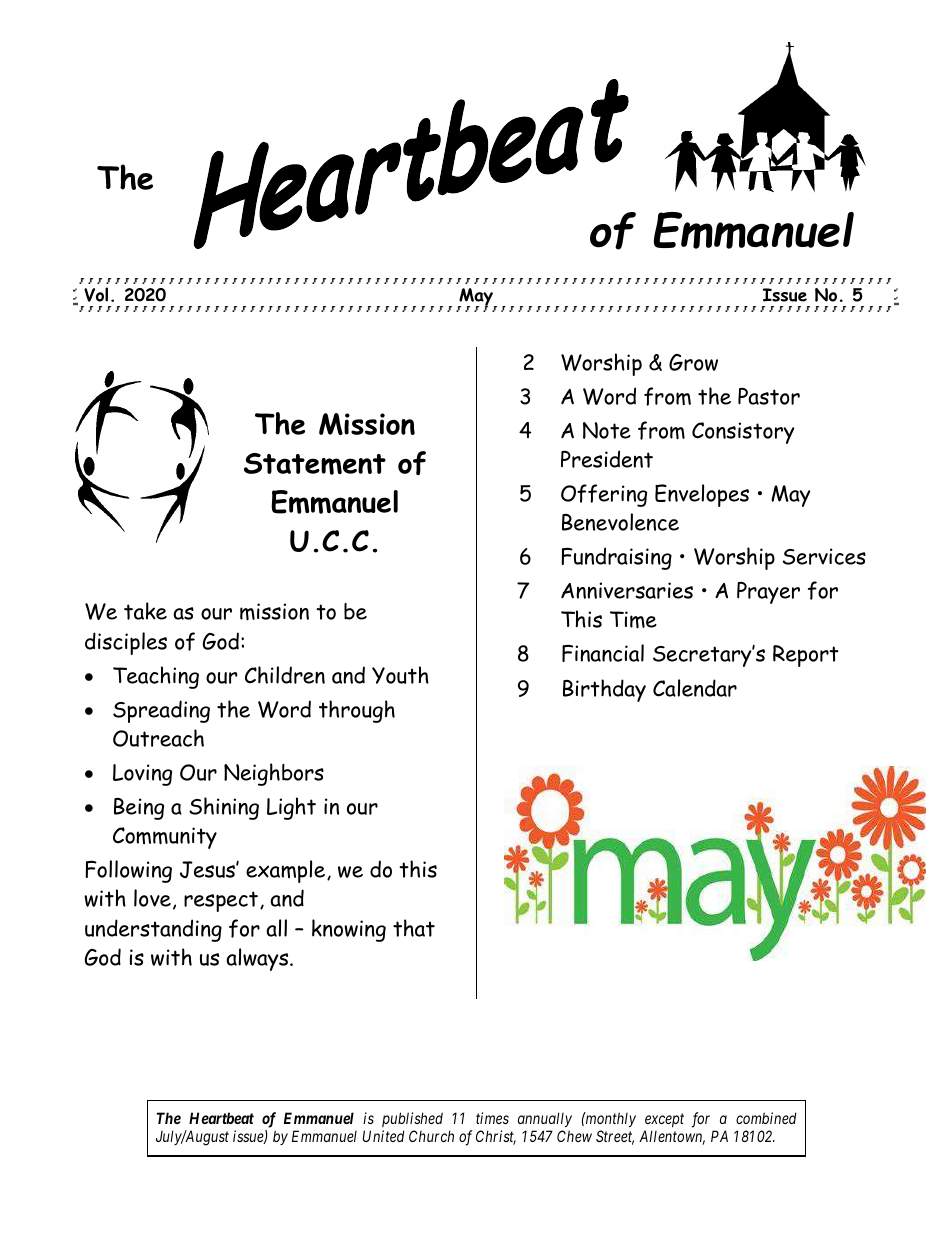  I want to click on Pastor, so click(769, 396).
